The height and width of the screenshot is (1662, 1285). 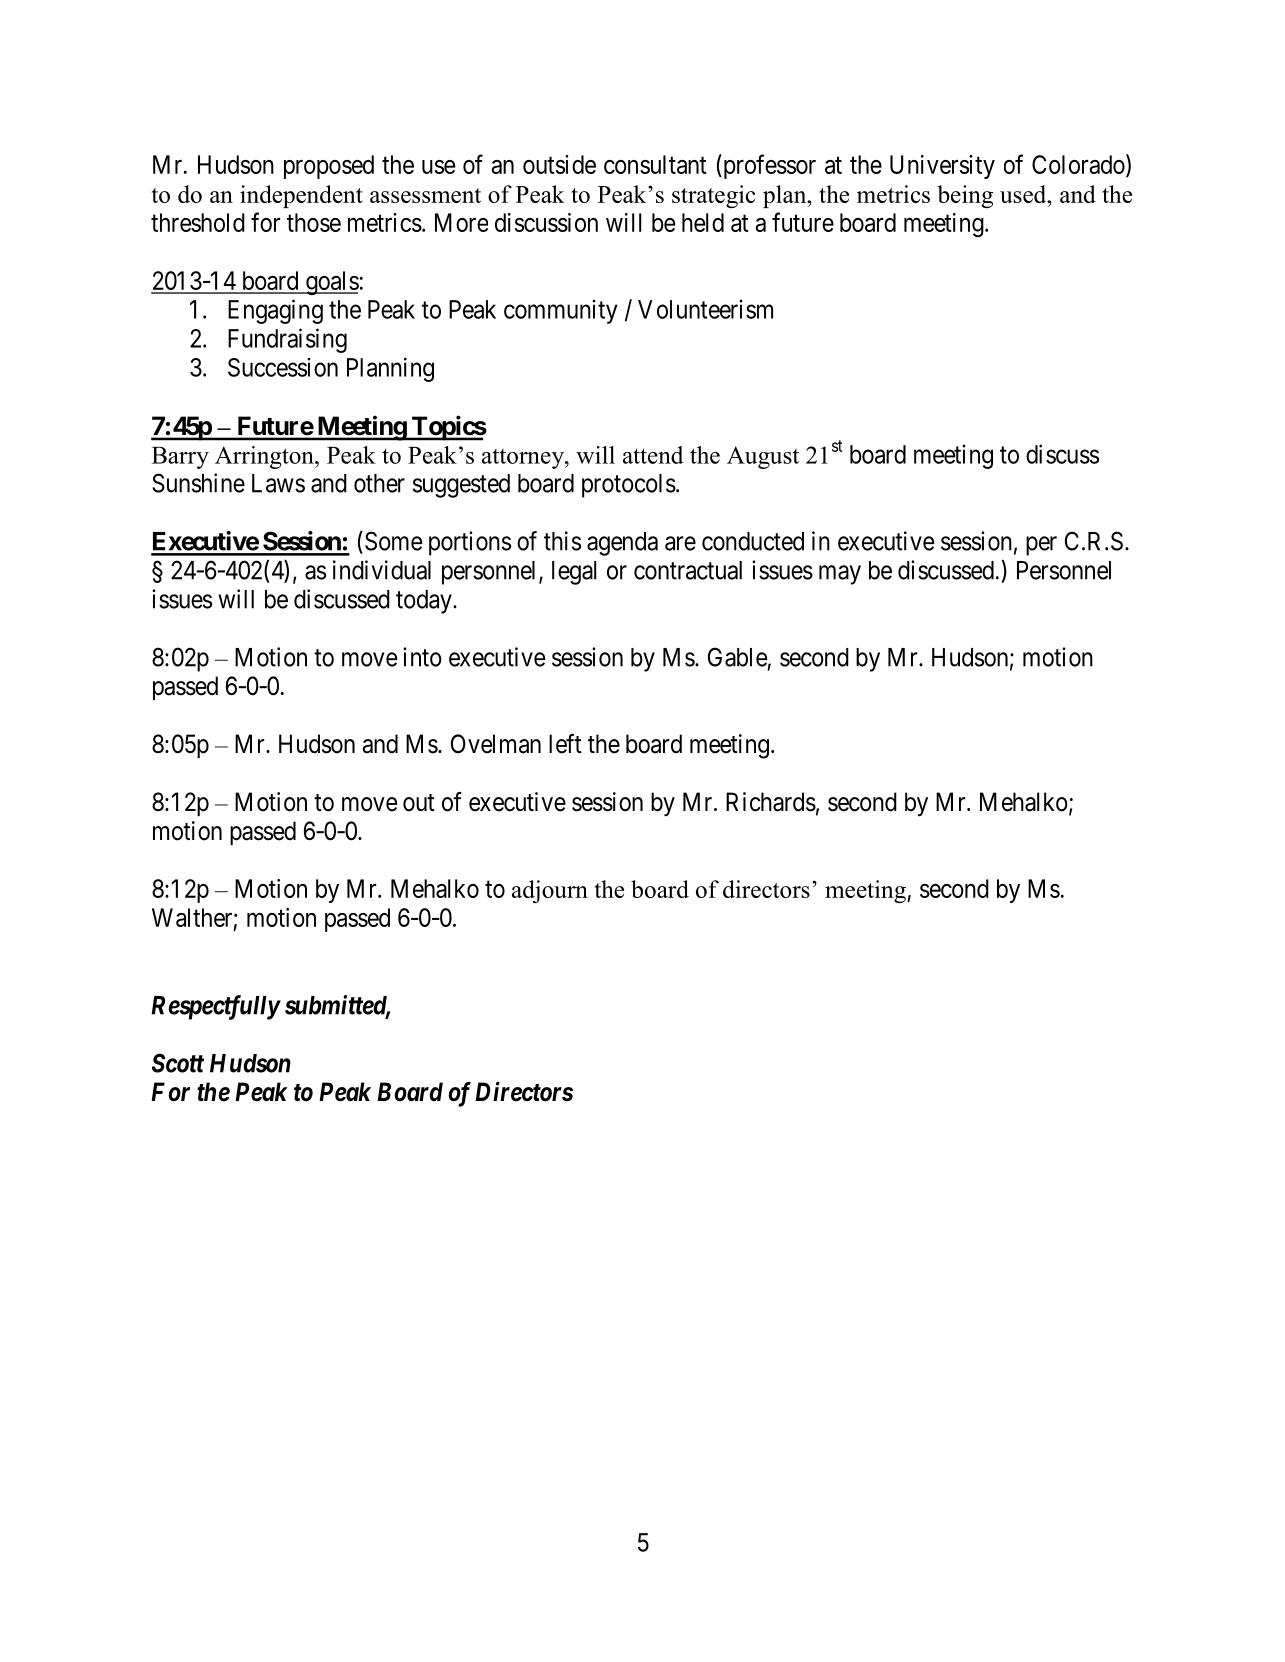 I want to click on may, so click(x=840, y=575).
